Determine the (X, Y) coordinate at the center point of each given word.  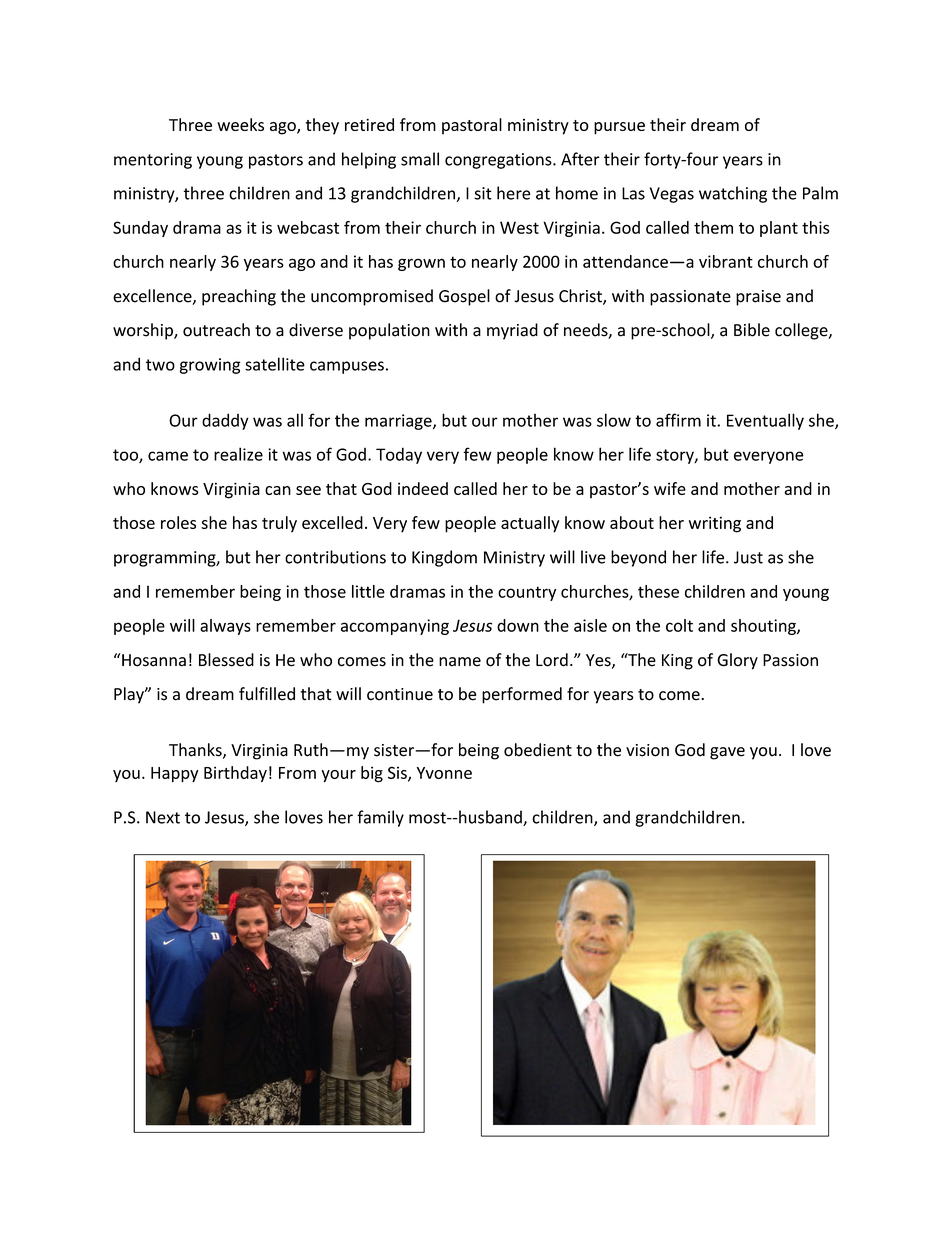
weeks (240, 124)
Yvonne (444, 773)
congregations (499, 161)
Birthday (235, 774)
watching (733, 194)
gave (727, 753)
